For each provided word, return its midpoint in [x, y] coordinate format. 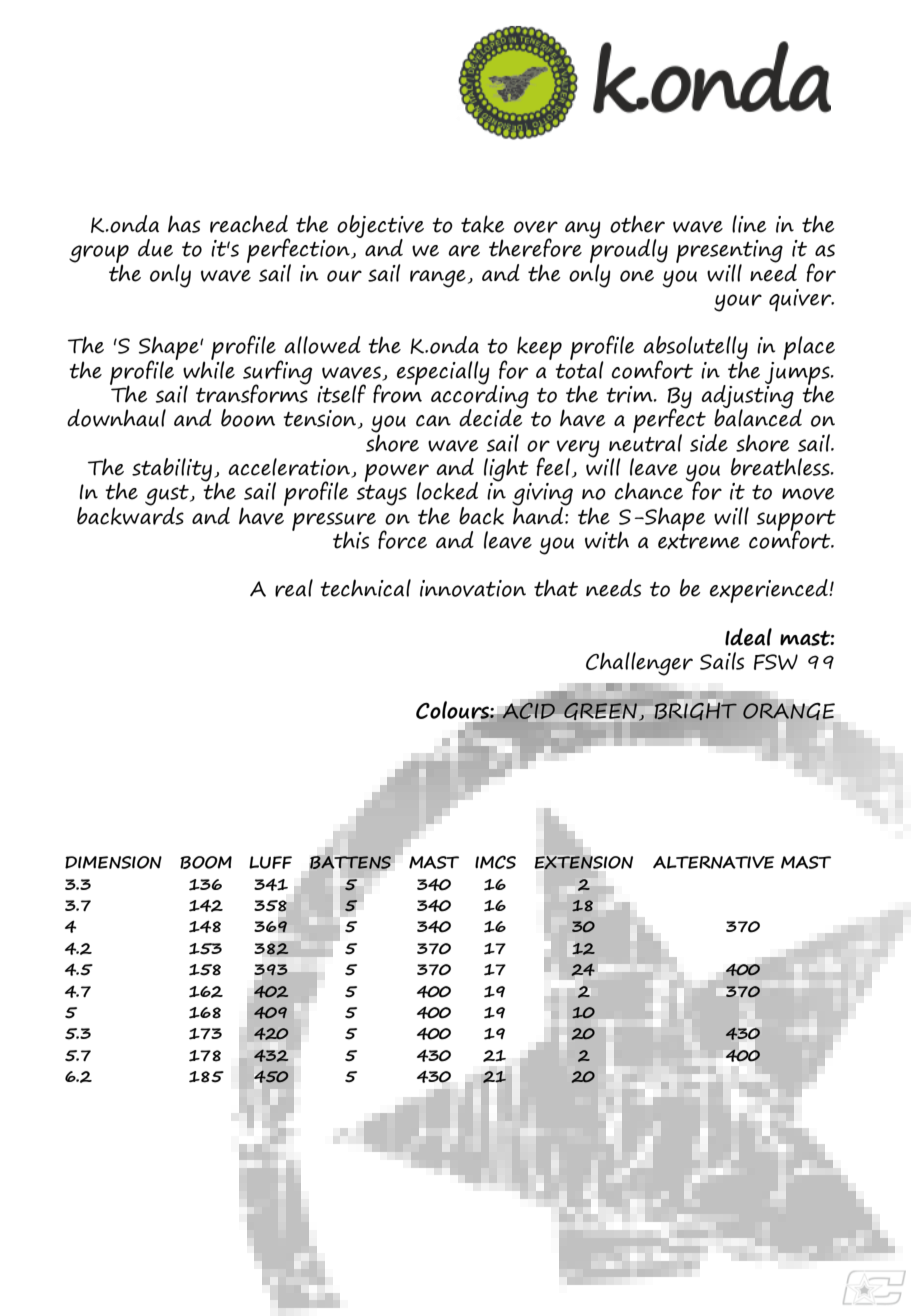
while [209, 368]
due [155, 248]
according [480, 397]
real [294, 588]
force [402, 539]
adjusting [747, 397]
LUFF [270, 862]
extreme [699, 541]
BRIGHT [696, 710]
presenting [729, 253]
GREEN [600, 712]
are [464, 251]
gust [168, 496]
